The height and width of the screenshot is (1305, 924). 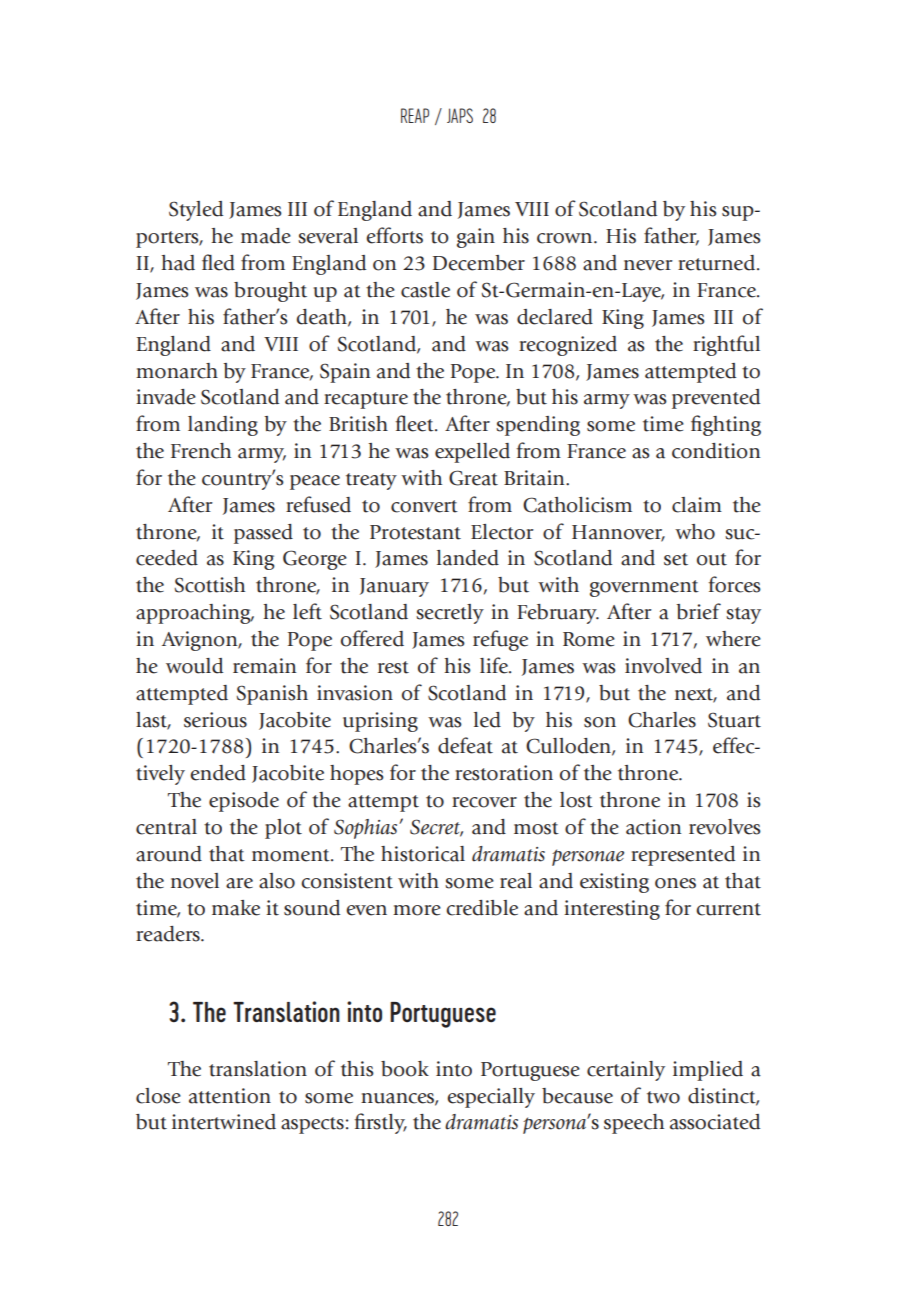 What do you see at coordinates (423, 854) in the screenshot?
I see `historical` at bounding box center [423, 854].
